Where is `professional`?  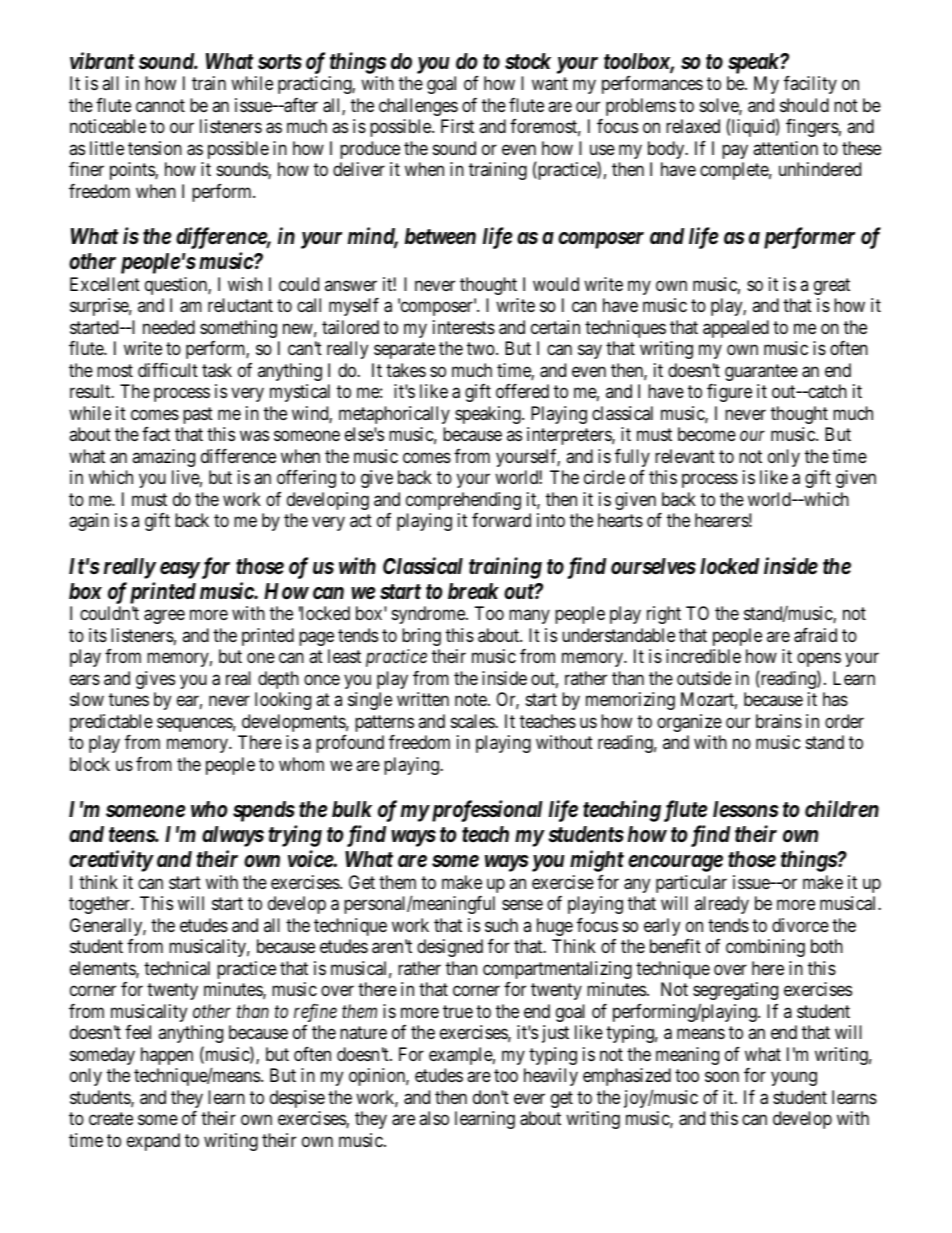 professional is located at coordinates (485, 811).
